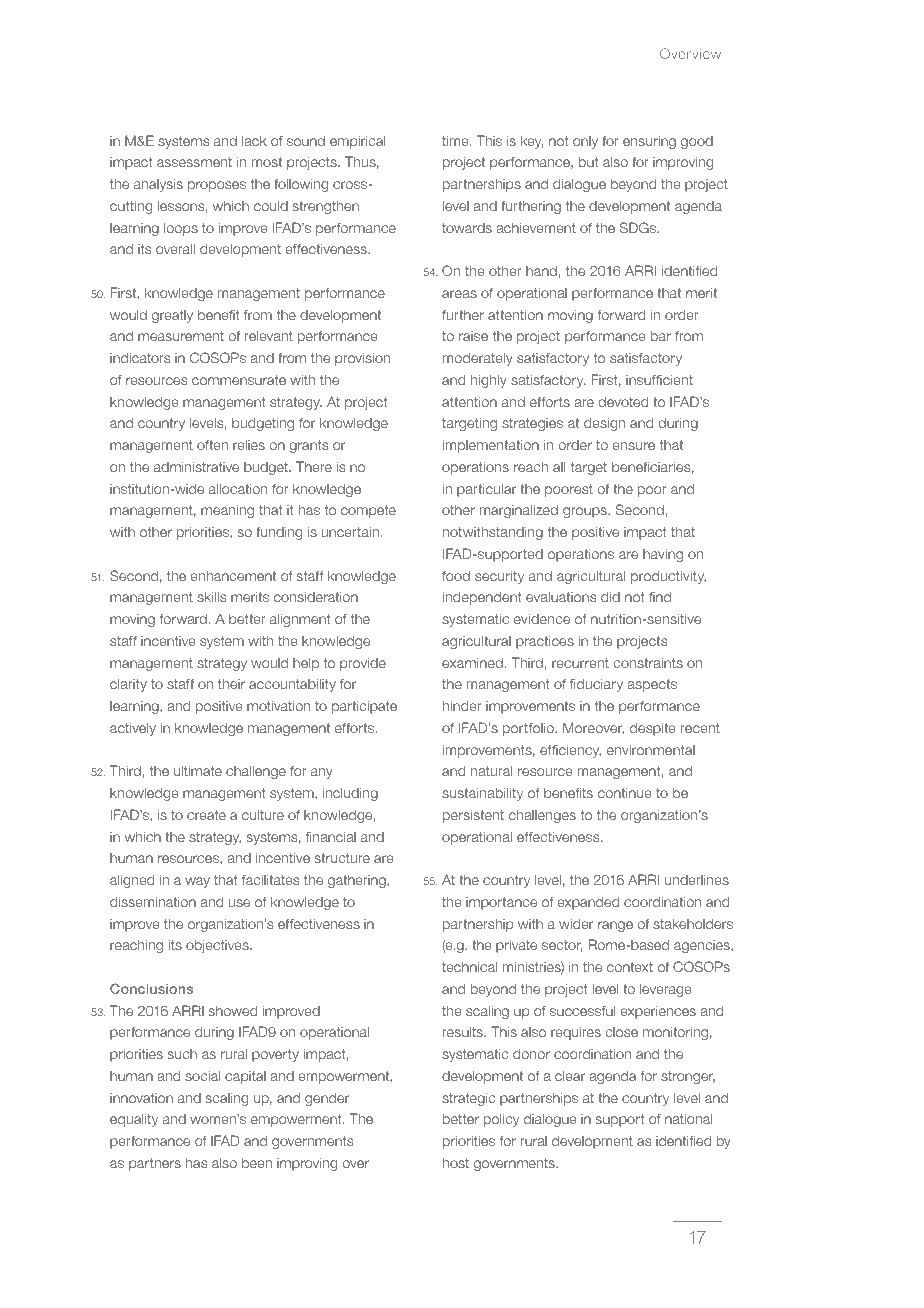  I want to click on provision, so click(362, 359).
